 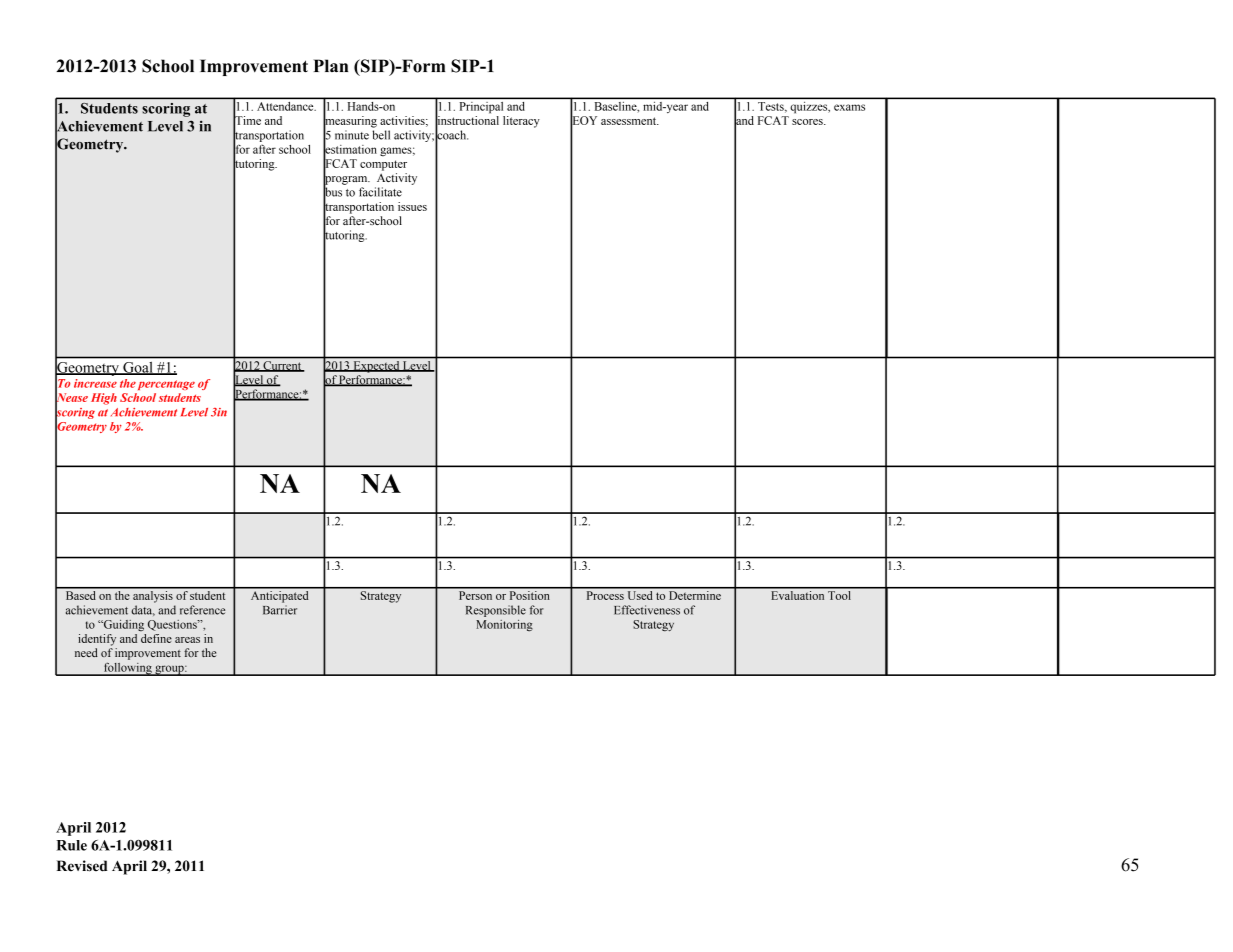 I want to click on Responsible, so click(x=496, y=611).
